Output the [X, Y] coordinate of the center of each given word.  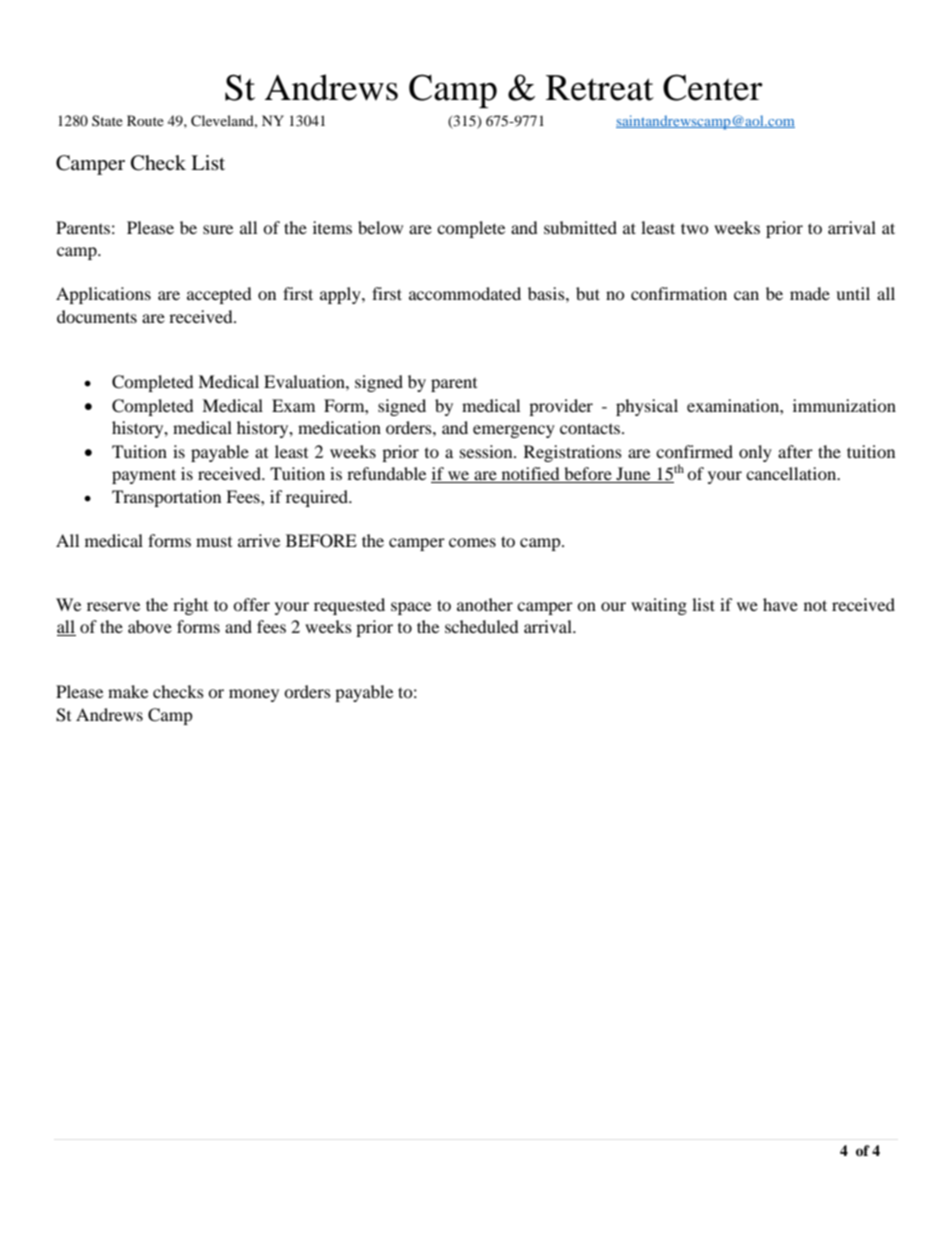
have [780, 604]
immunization [844, 405]
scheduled [482, 626]
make [128, 691]
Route [145, 120]
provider [561, 407]
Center [713, 87]
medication [339, 427]
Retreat [600, 88]
